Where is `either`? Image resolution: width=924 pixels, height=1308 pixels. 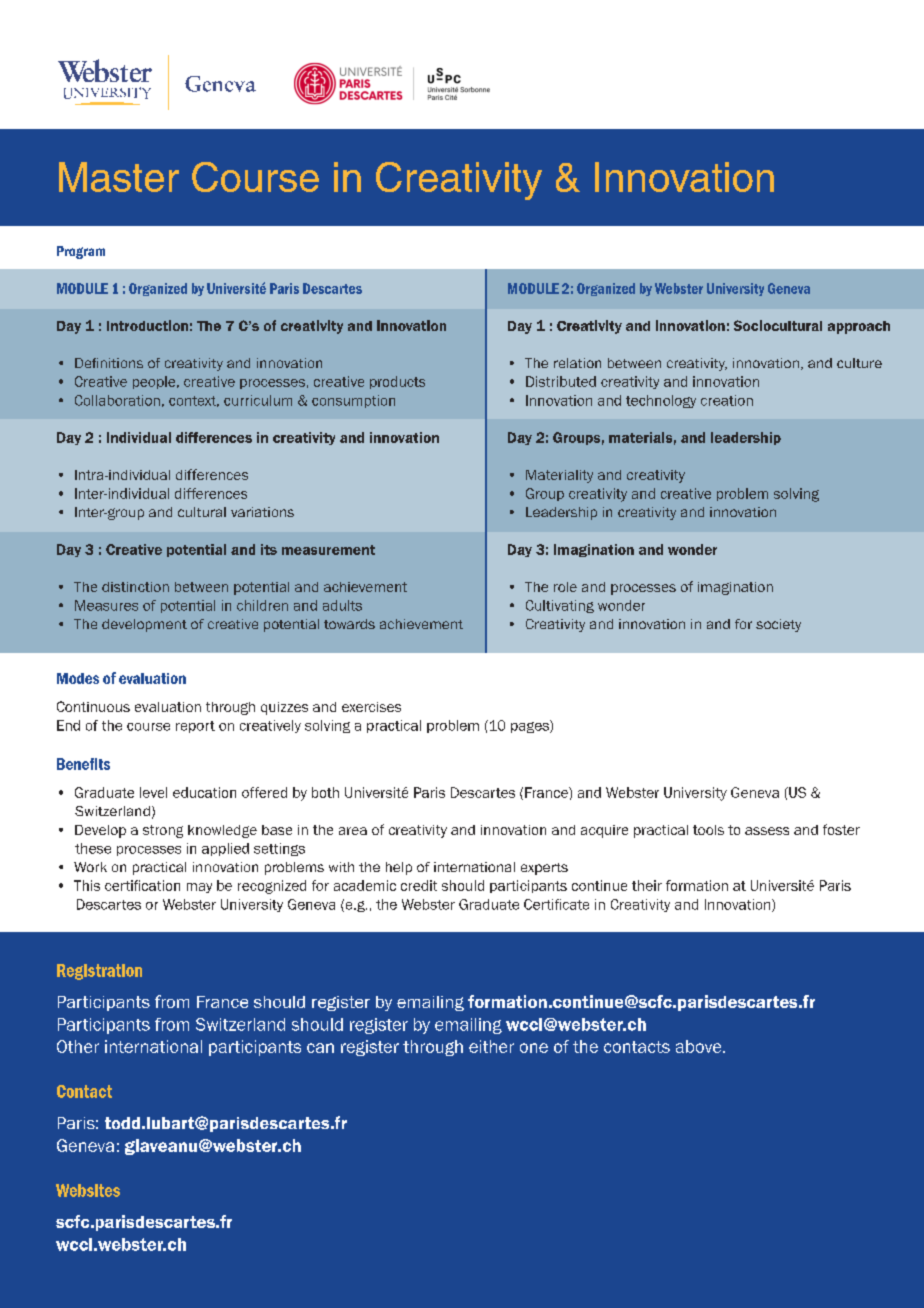 either is located at coordinates (491, 1046).
